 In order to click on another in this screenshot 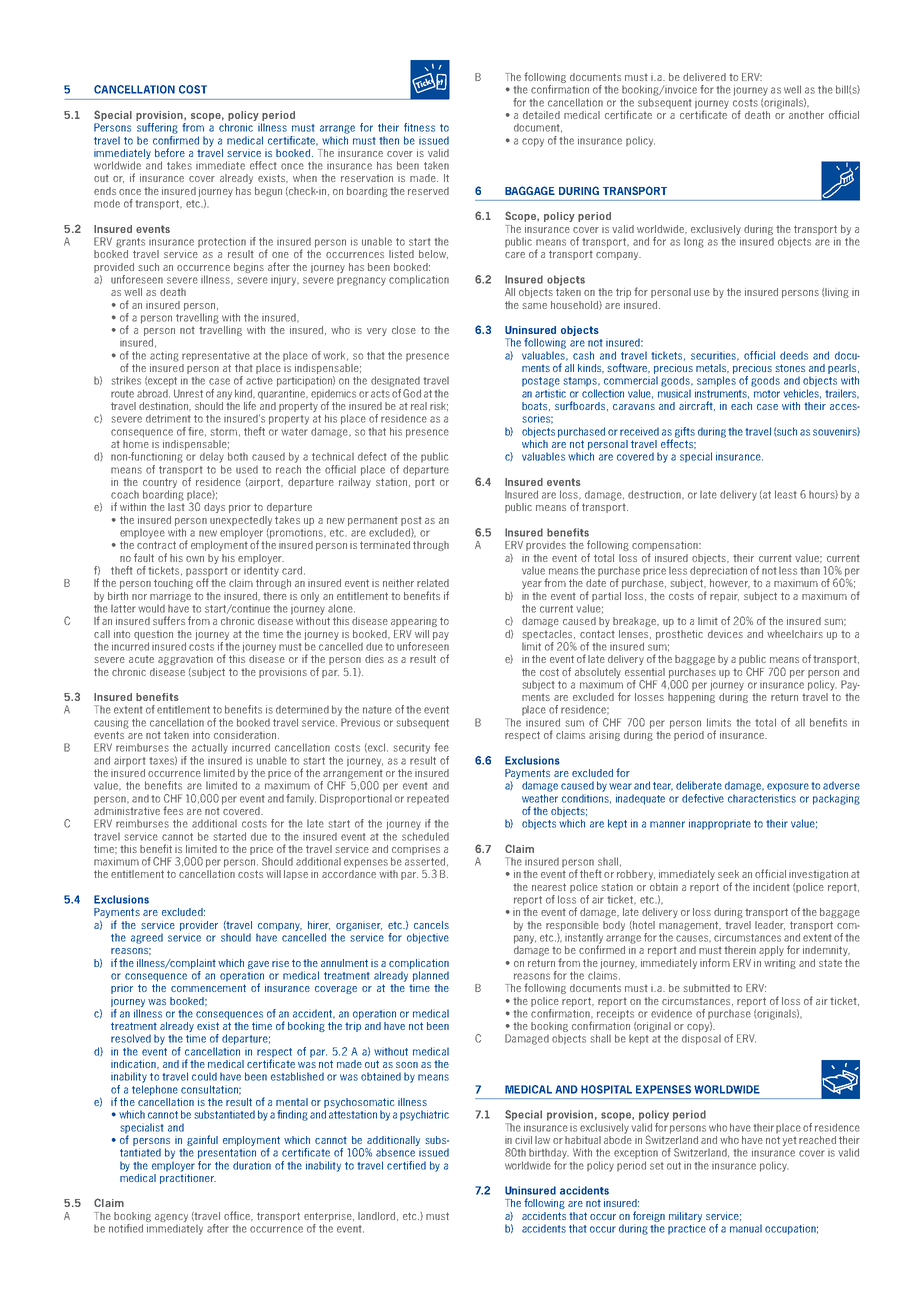, I will do `click(806, 115)`.
